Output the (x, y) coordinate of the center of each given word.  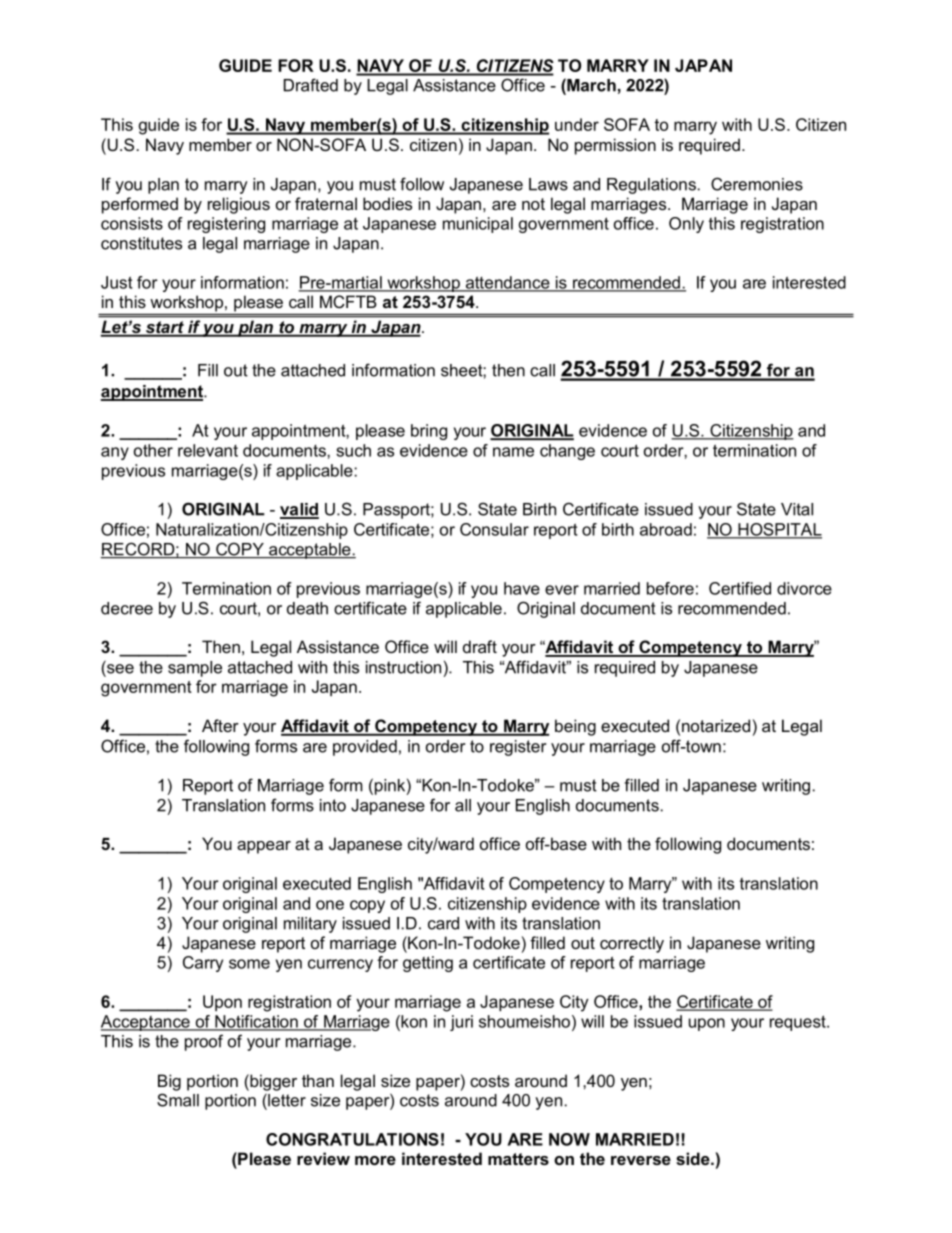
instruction (403, 667)
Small (178, 1100)
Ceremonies (757, 184)
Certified (740, 588)
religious (239, 205)
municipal (478, 225)
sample (195, 669)
